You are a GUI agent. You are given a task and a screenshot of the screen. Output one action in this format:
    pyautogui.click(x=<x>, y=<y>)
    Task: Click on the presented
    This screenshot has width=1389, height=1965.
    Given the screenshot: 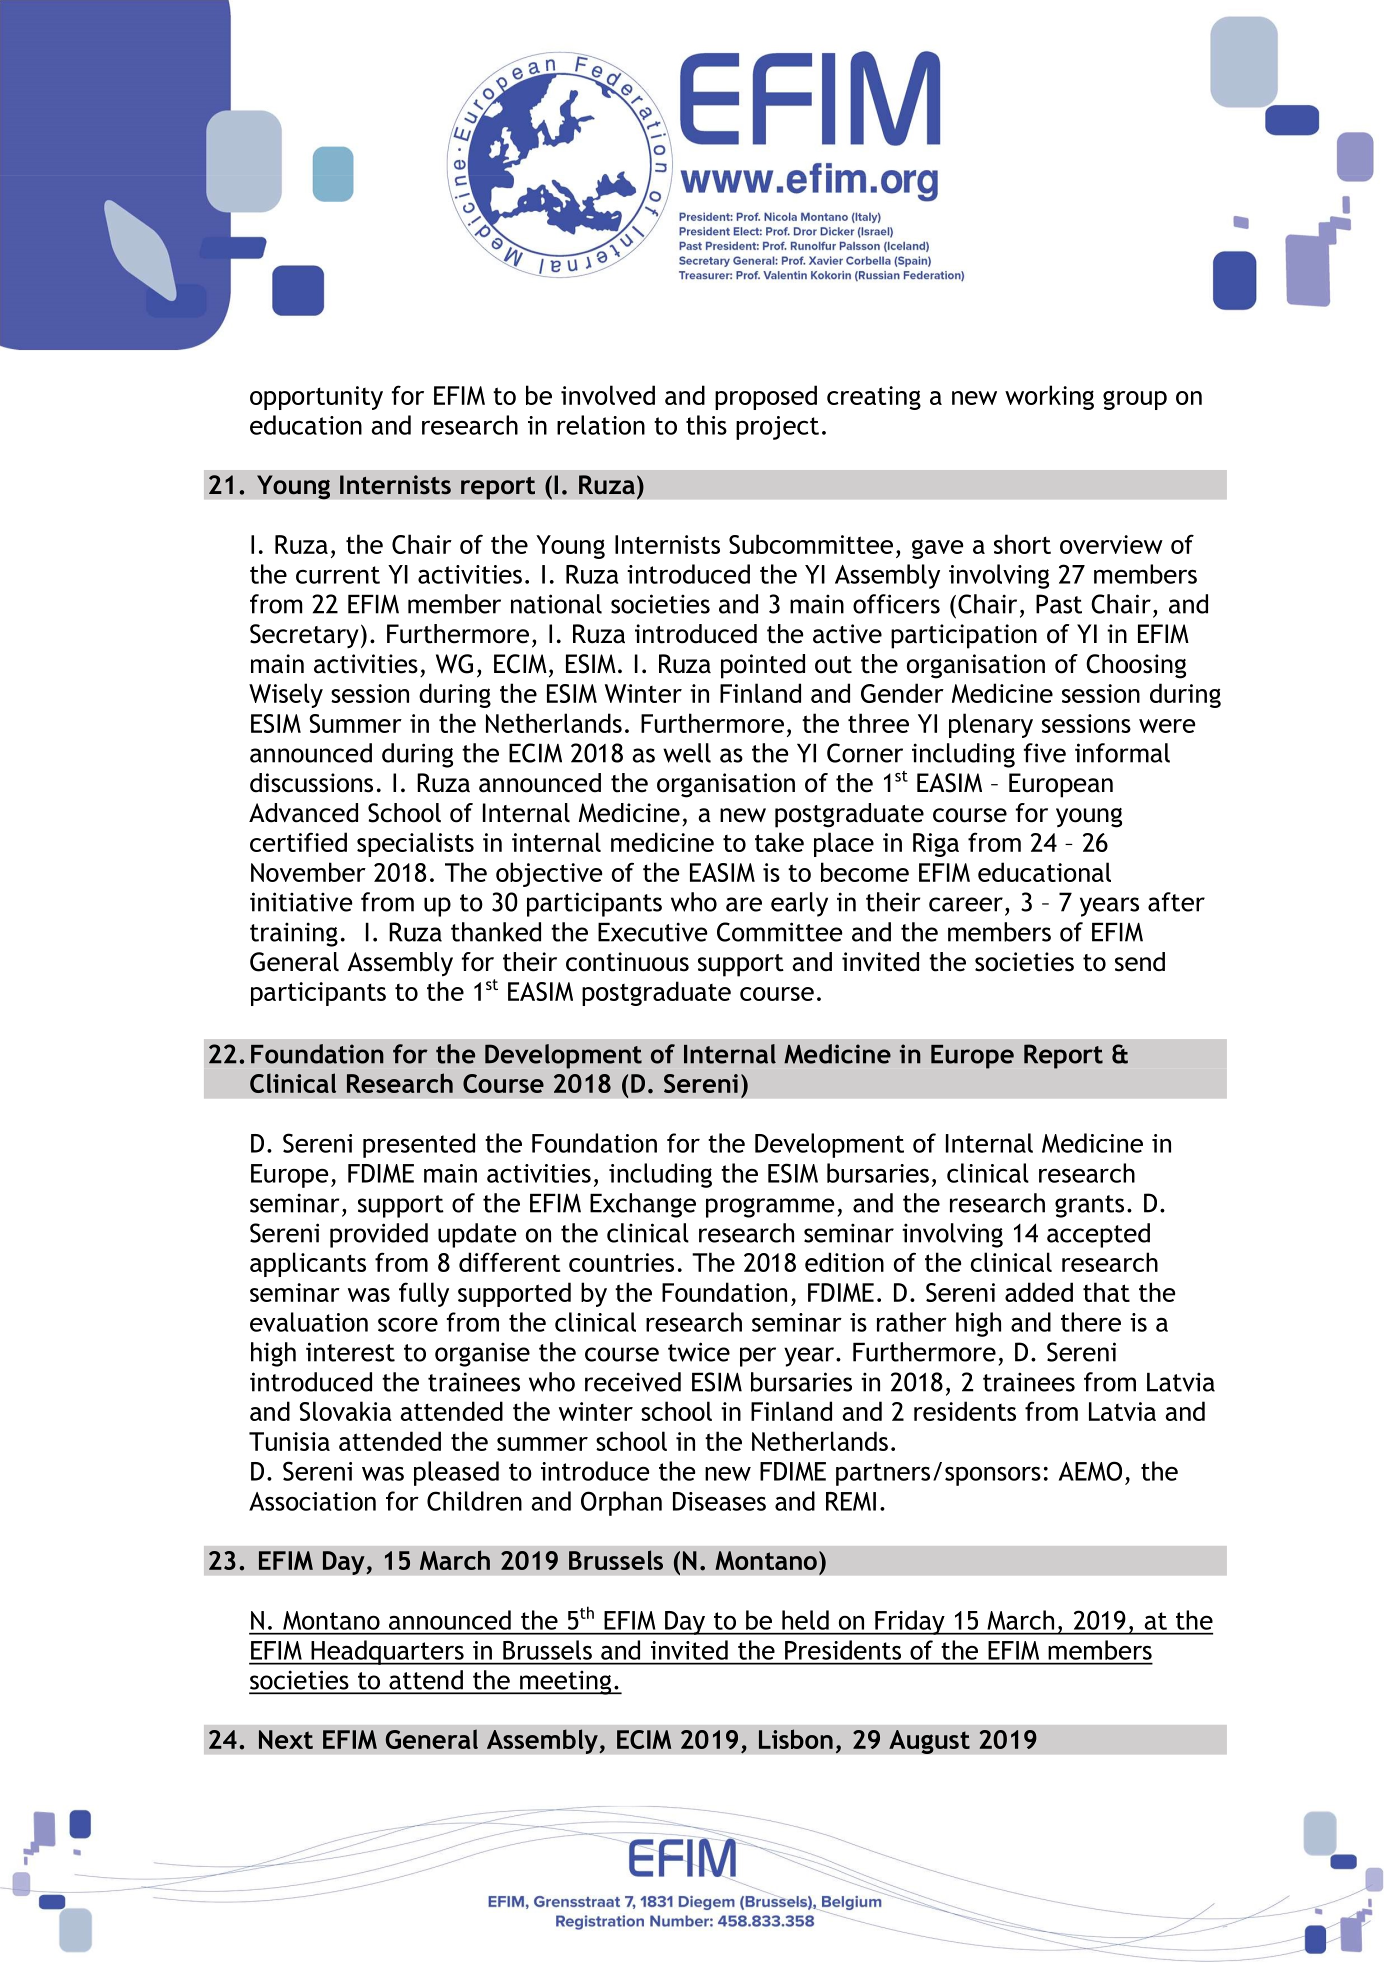 What is the action you would take?
    pyautogui.click(x=419, y=1145)
